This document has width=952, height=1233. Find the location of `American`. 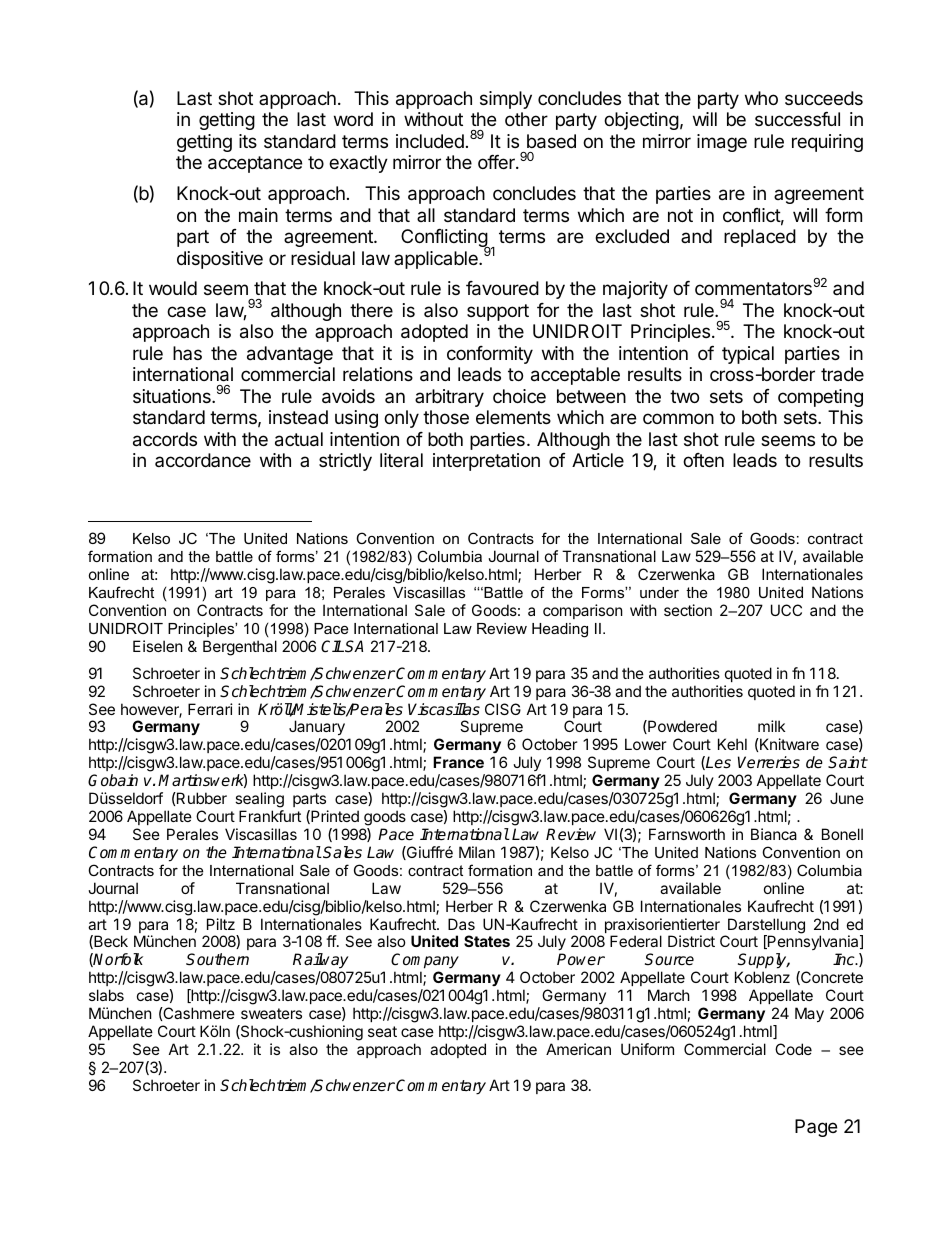

American is located at coordinates (578, 1049).
